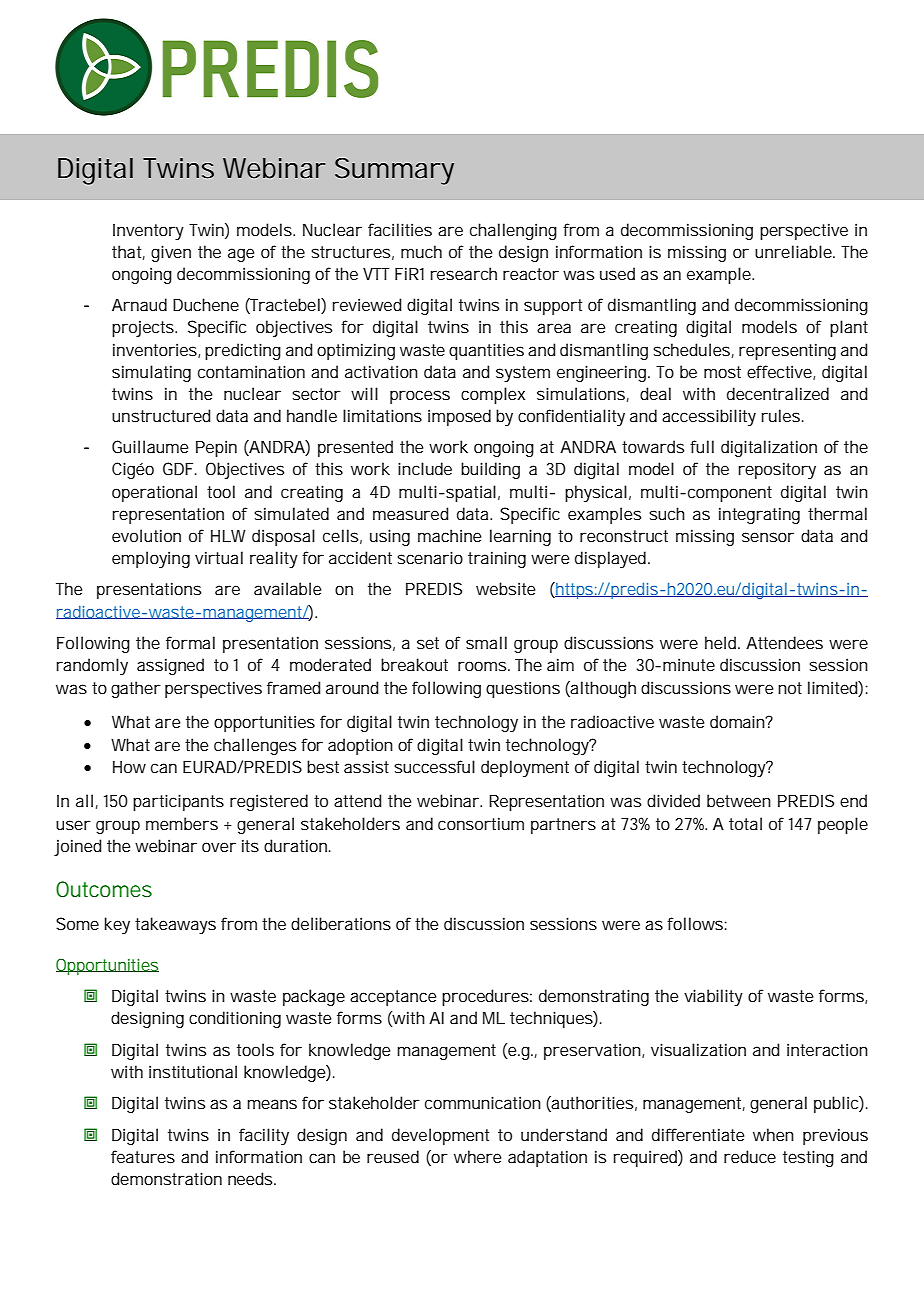 Image resolution: width=924 pixels, height=1308 pixels. Describe the element at coordinates (148, 232) in the screenshot. I see `Inventory` at that location.
